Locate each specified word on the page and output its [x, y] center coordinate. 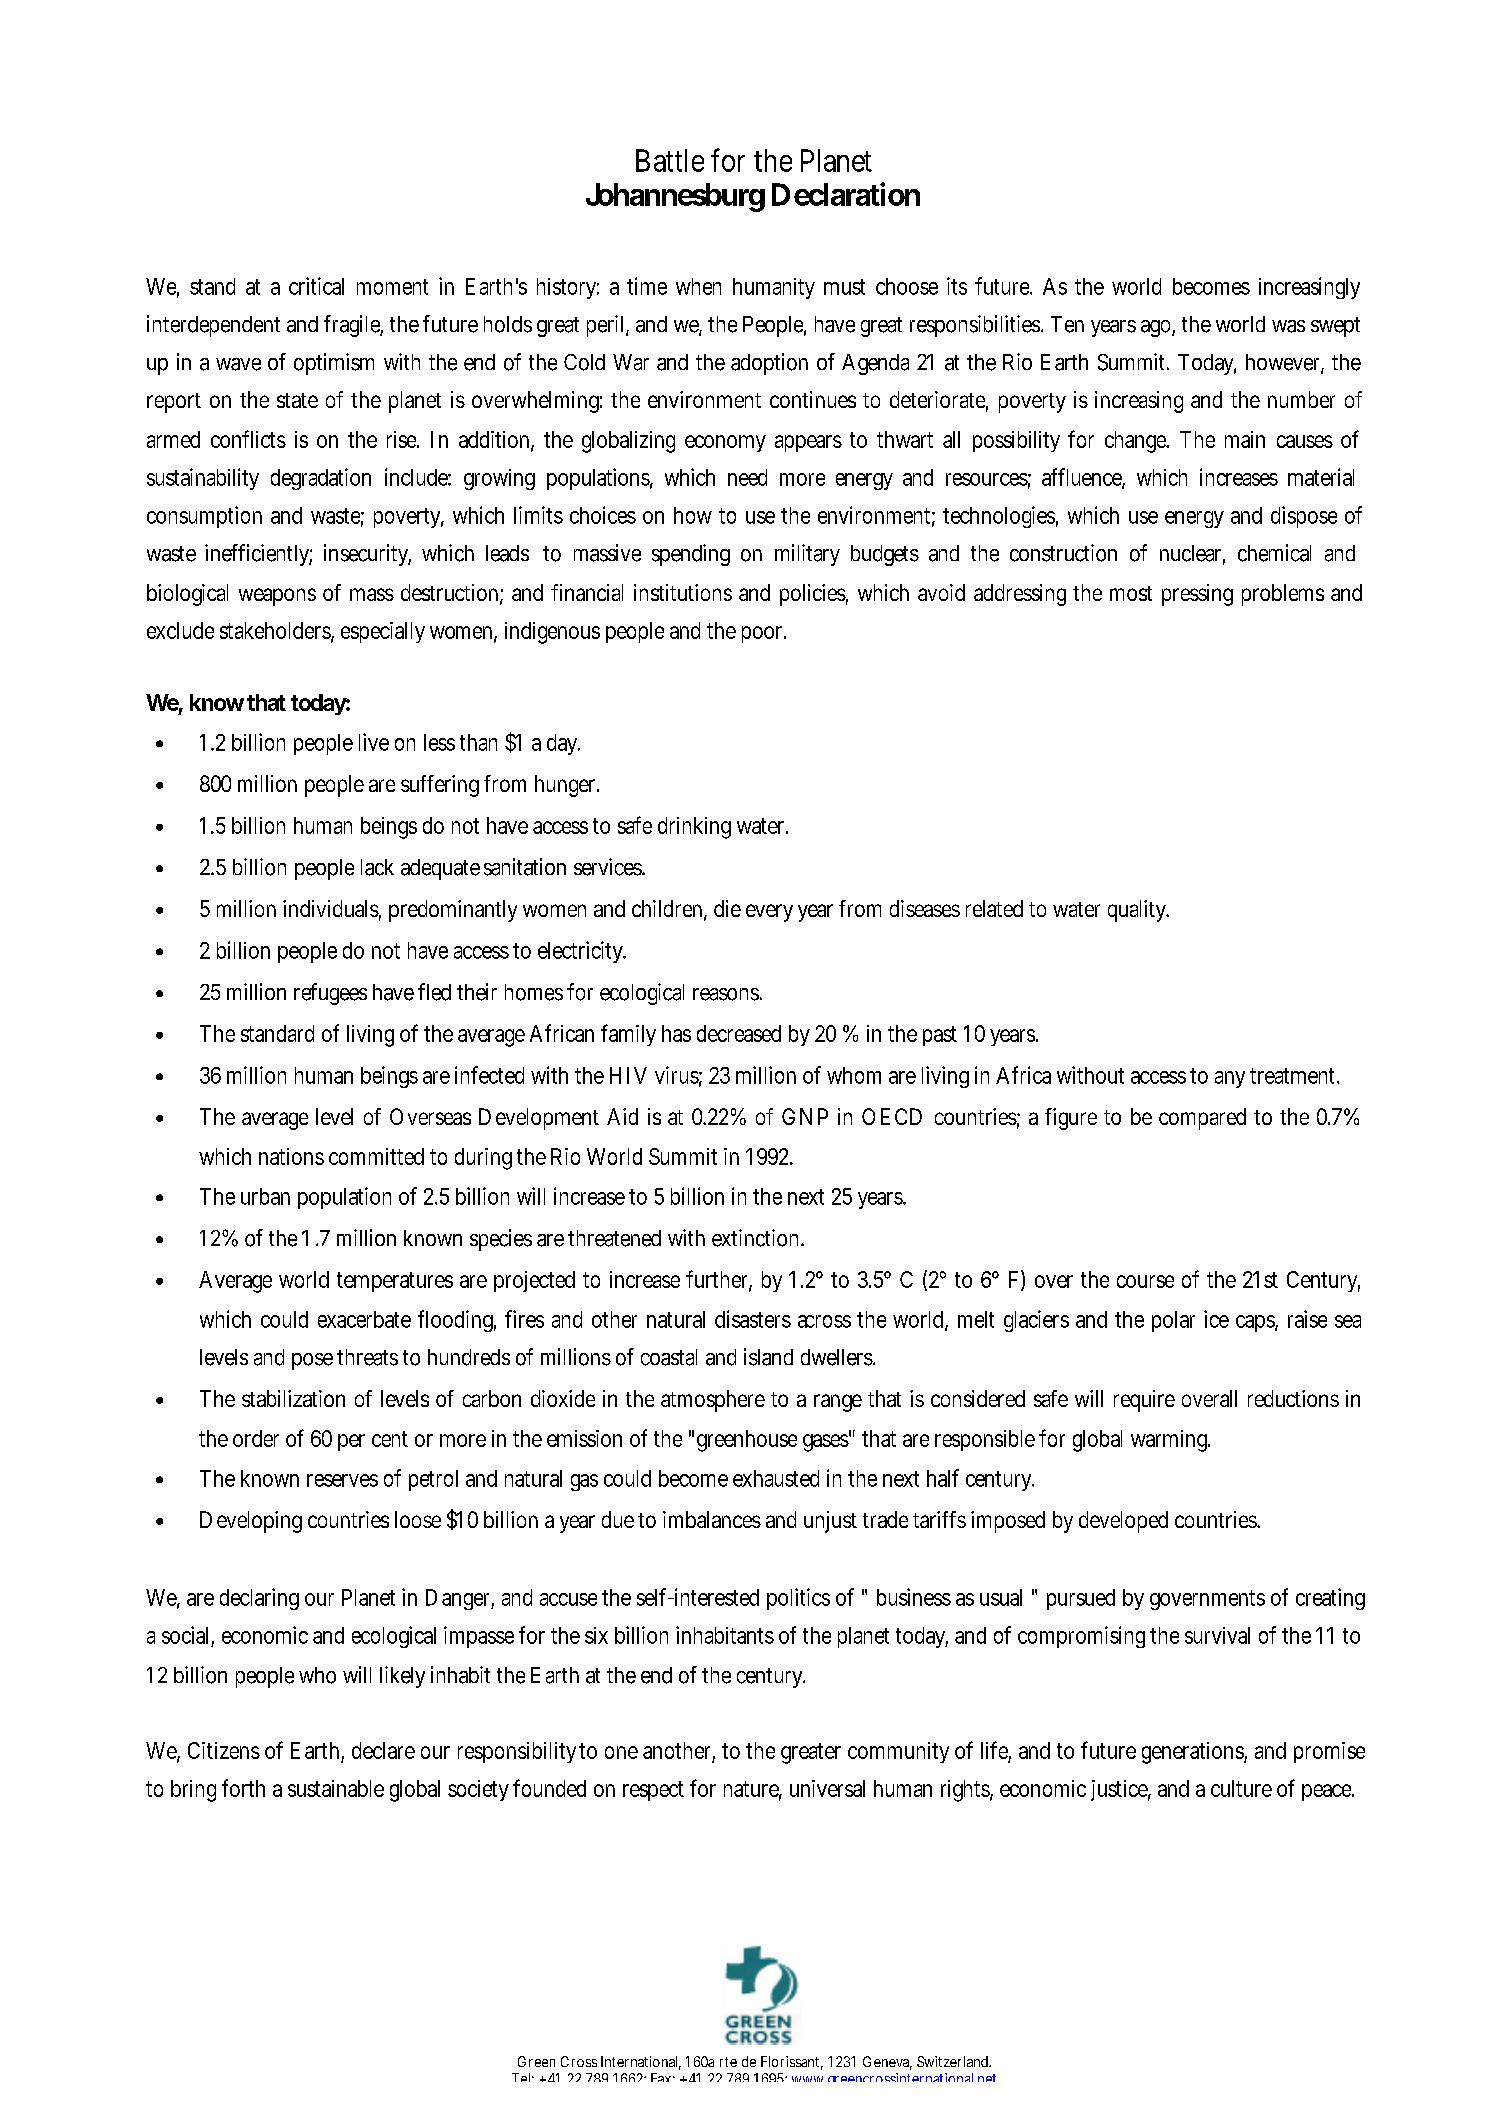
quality [1138, 911]
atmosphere [713, 1401]
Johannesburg [675, 197]
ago [1158, 328]
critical [316, 286]
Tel [522, 2077]
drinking [694, 828]
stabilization [293, 1398]
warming [1170, 1441]
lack [377, 867]
